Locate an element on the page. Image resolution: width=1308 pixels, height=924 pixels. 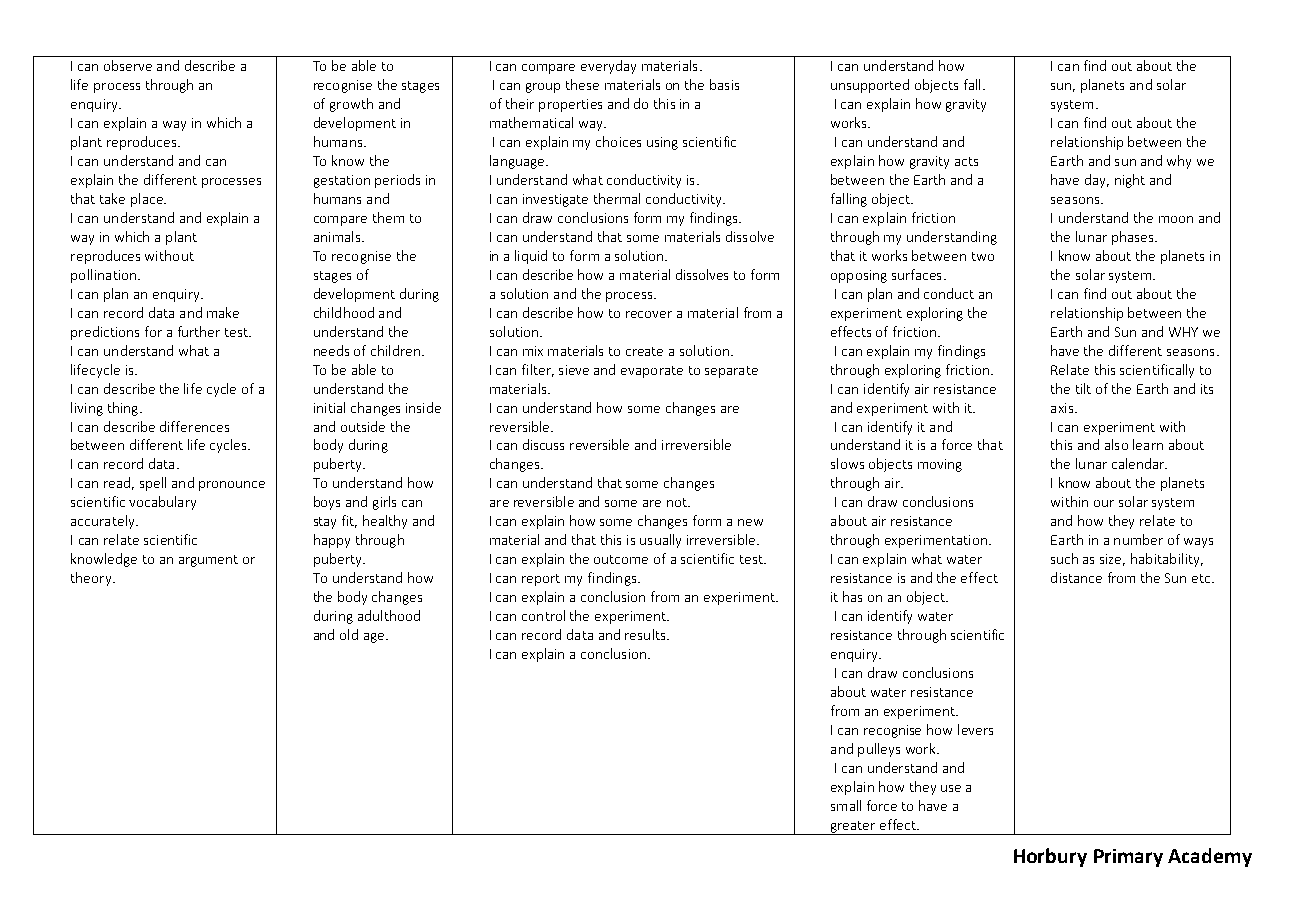
pronounce is located at coordinates (232, 486).
